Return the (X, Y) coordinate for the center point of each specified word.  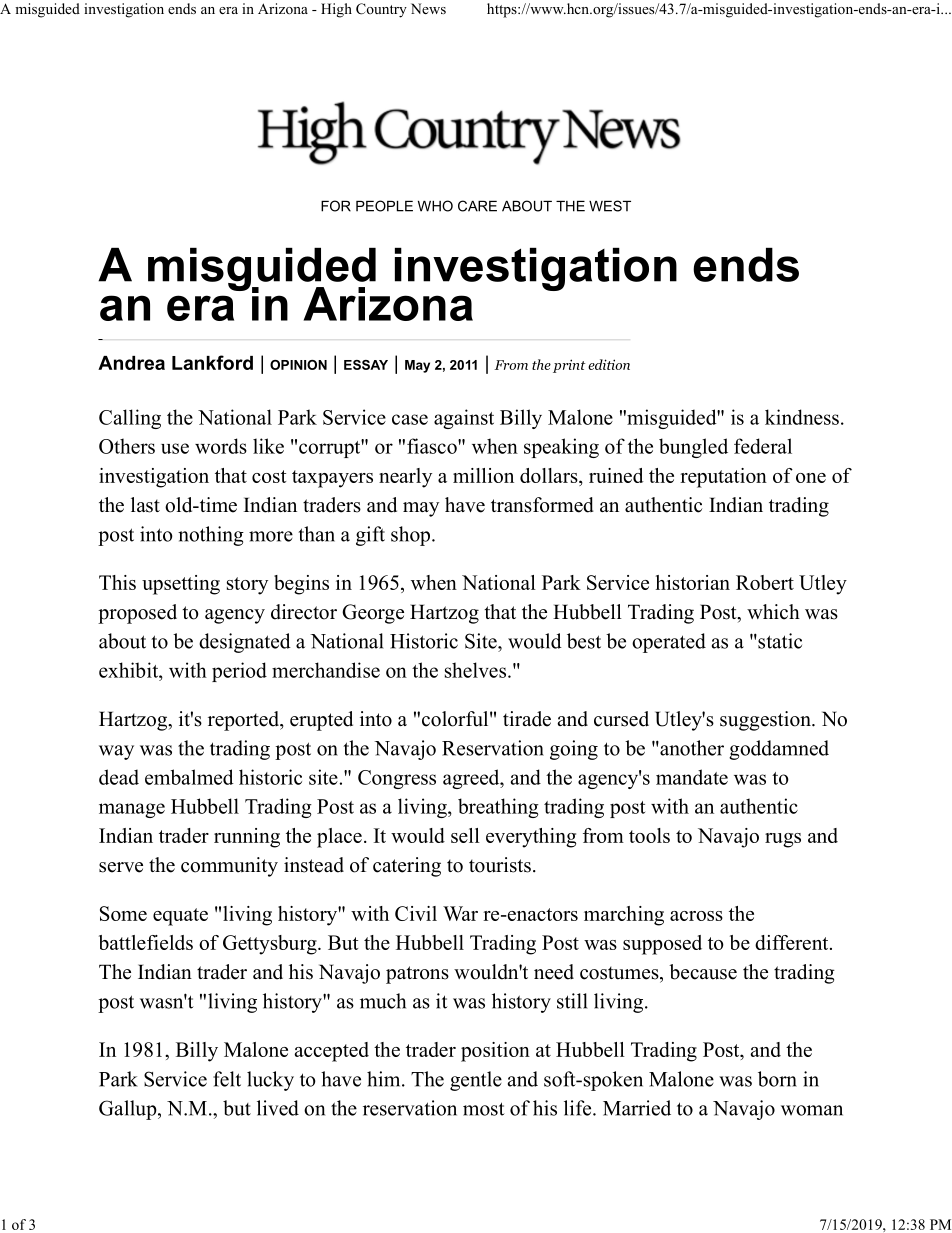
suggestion (766, 721)
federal (763, 446)
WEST (610, 206)
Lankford (212, 362)
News (428, 8)
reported (244, 721)
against (464, 419)
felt (227, 1079)
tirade (527, 719)
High (336, 10)
